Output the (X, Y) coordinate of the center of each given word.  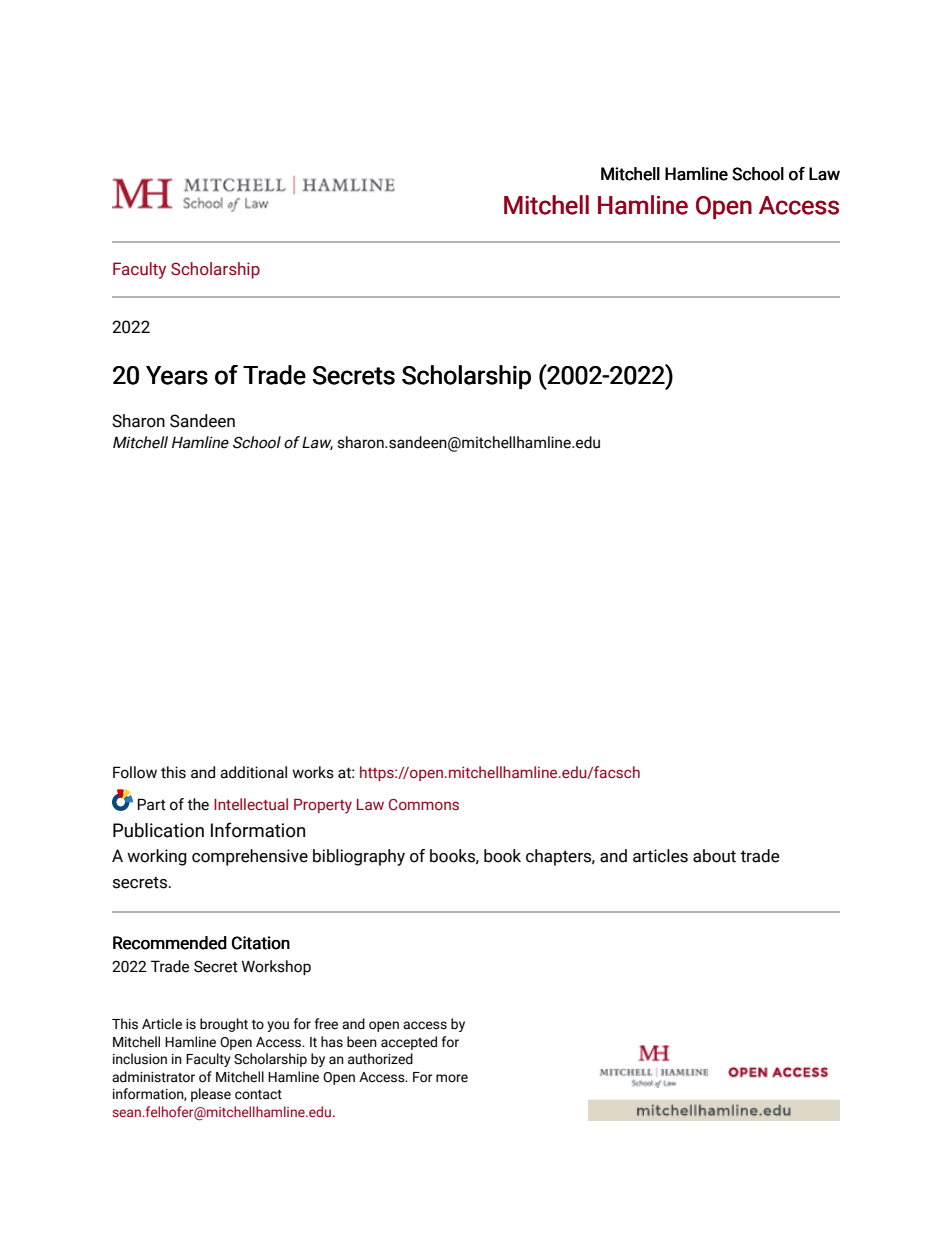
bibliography (359, 857)
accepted (409, 1043)
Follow (135, 772)
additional (253, 772)
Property (323, 806)
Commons (424, 805)
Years (177, 375)
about (714, 856)
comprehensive (250, 857)
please (211, 1095)
